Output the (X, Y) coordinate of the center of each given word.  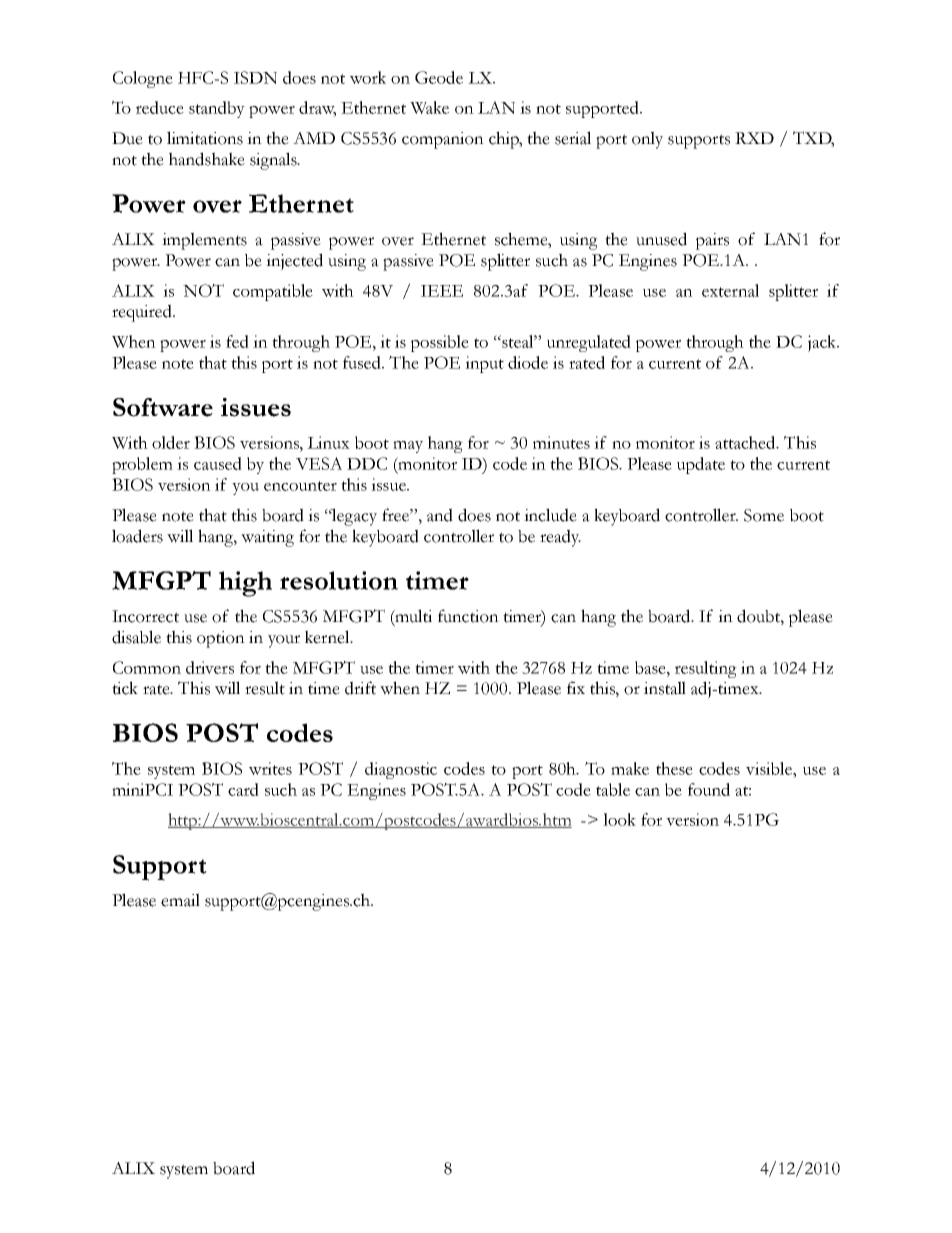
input (484, 364)
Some (764, 515)
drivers (210, 667)
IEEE (442, 291)
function (468, 616)
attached (746, 442)
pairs (712, 241)
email (180, 900)
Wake (429, 107)
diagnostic (401, 770)
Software (163, 407)
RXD (754, 138)
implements (204, 241)
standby (217, 109)
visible (770, 768)
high (245, 584)
